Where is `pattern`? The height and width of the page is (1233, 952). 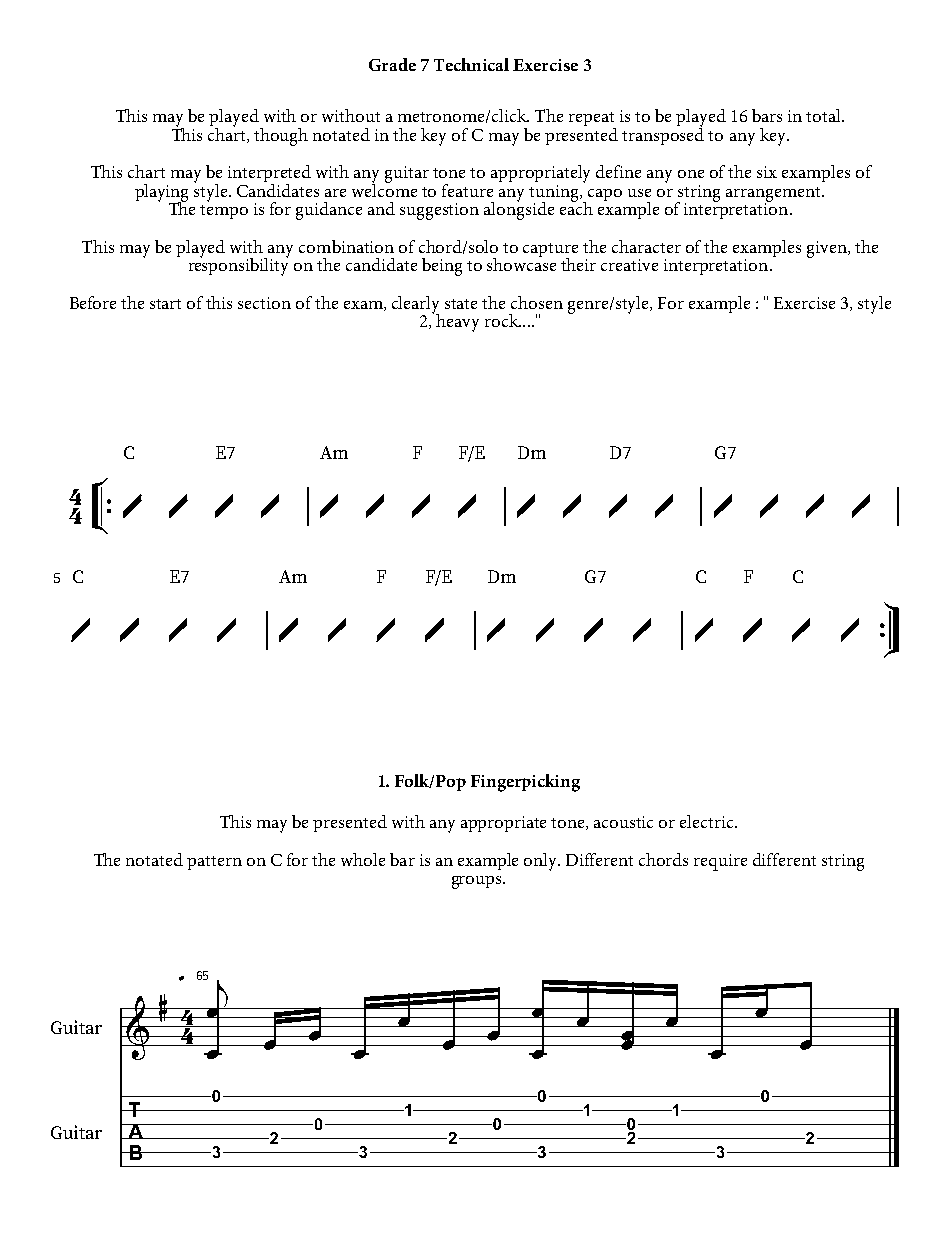
pattern is located at coordinates (214, 863).
